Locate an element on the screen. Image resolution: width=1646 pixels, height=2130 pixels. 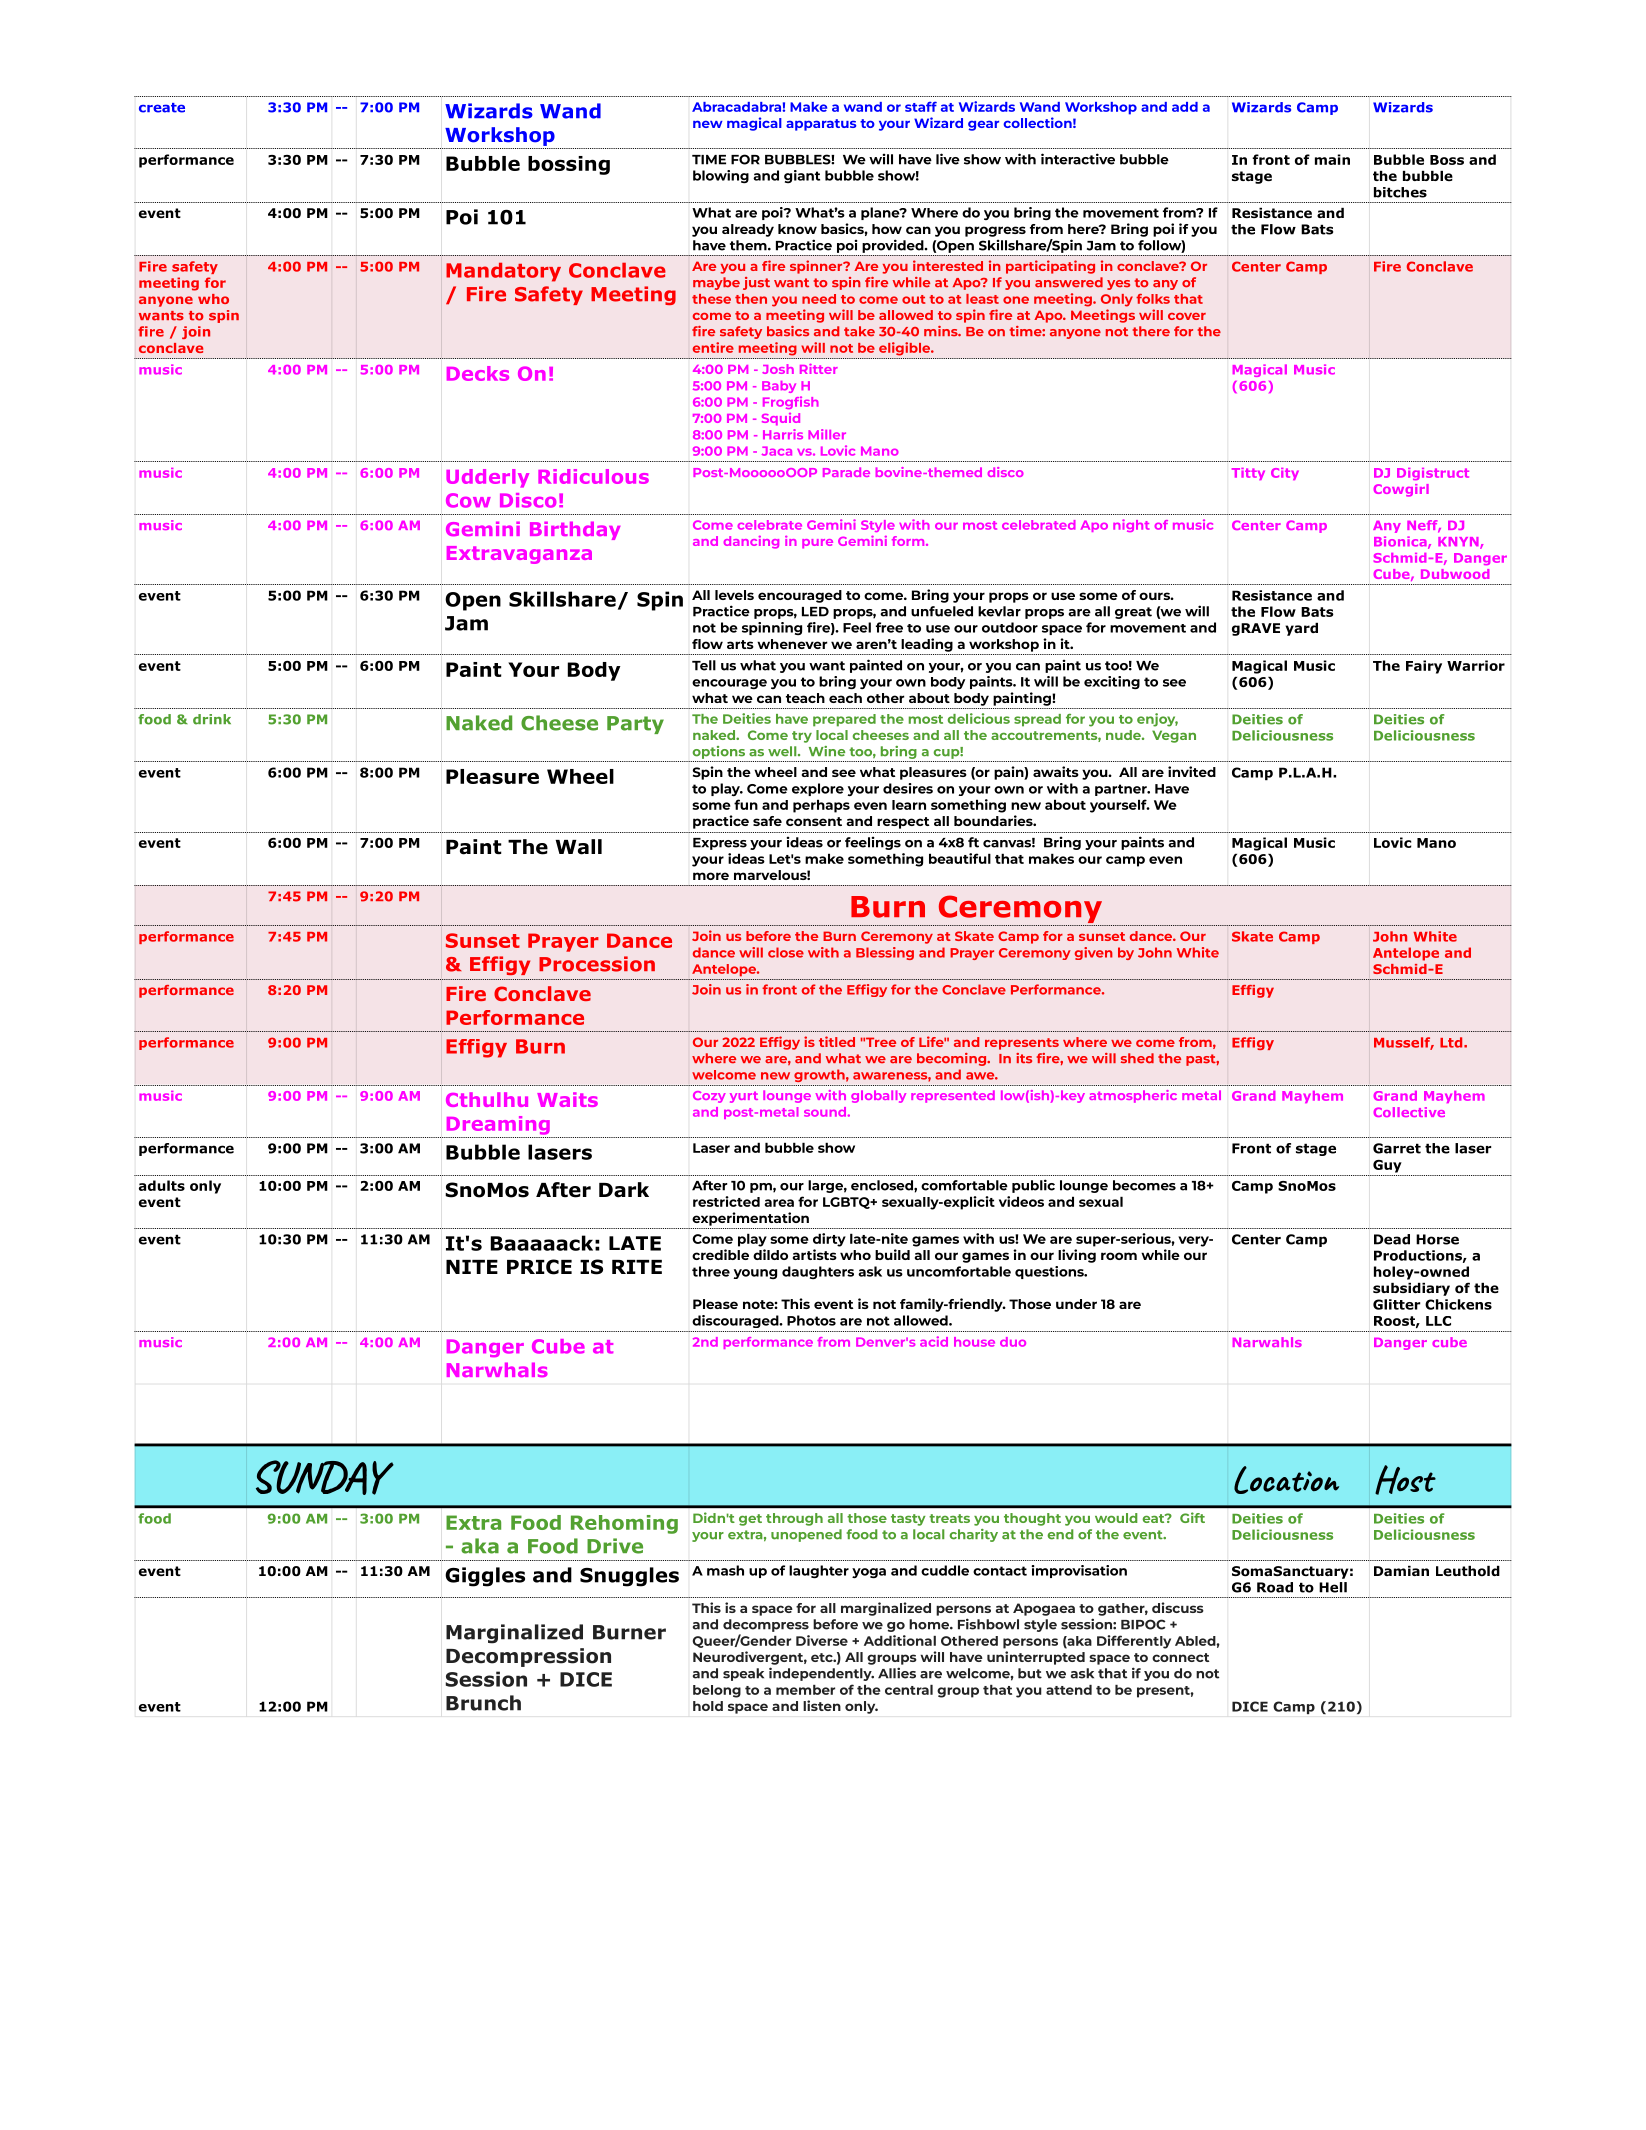
Blessing is located at coordinates (885, 953).
